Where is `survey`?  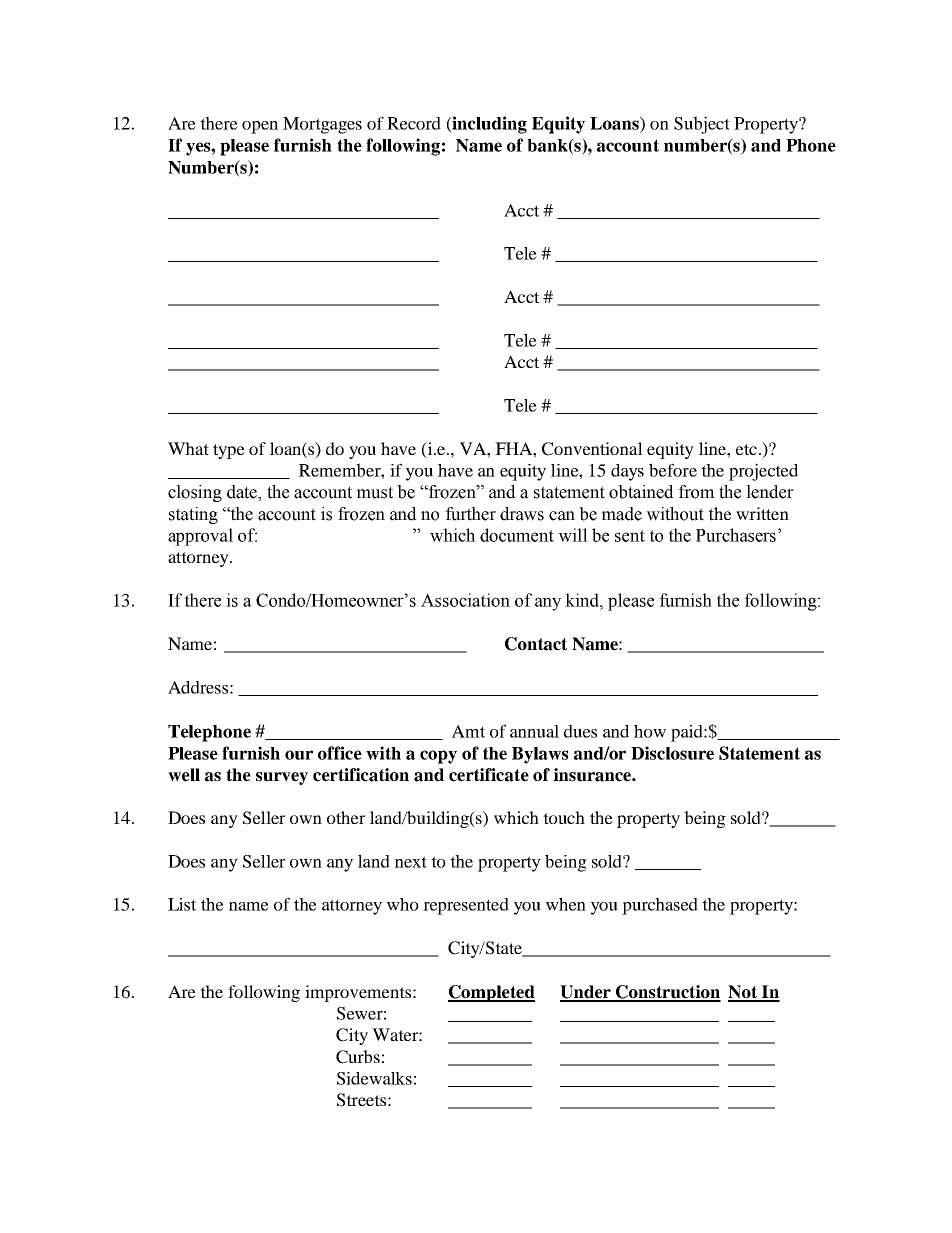
survey is located at coordinates (282, 778).
